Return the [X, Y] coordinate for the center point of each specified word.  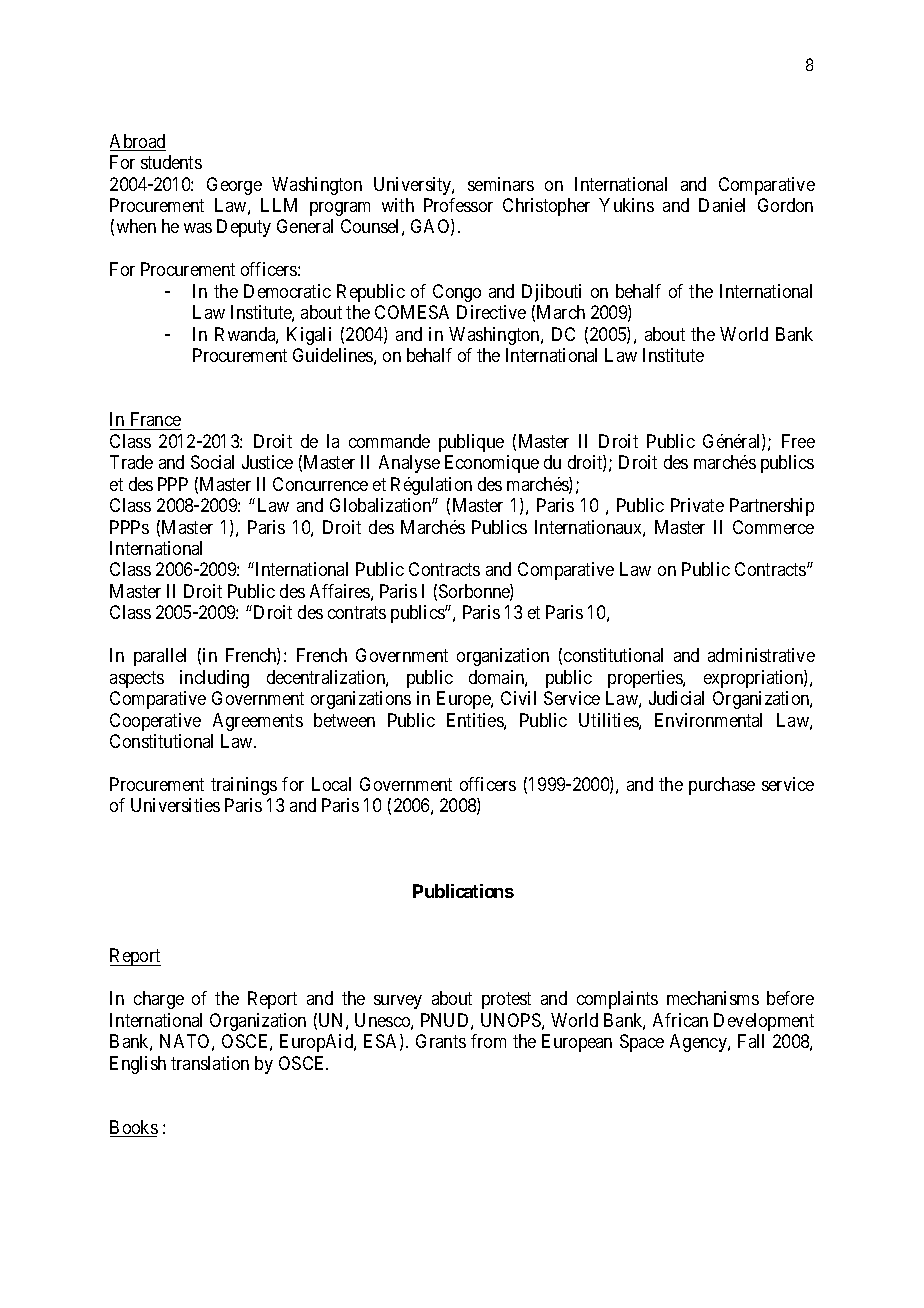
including [214, 679]
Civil [518, 698]
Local [331, 784]
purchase [722, 786]
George [234, 186]
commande [389, 441]
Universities [175, 805]
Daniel [722, 205]
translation [210, 1063]
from [488, 1041]
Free [798, 441]
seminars [501, 184]
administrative [761, 655]
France [154, 421]
